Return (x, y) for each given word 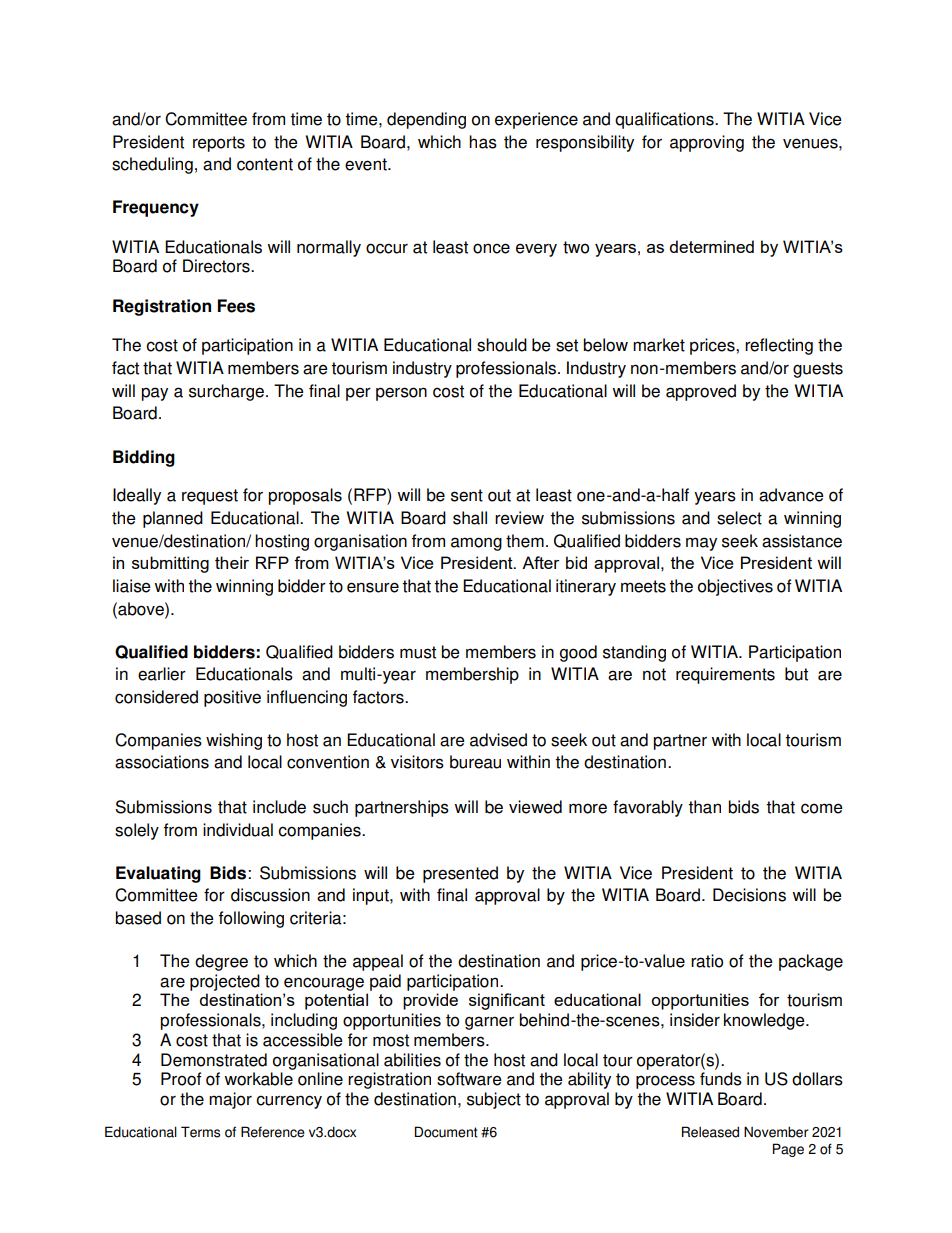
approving (707, 143)
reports (219, 144)
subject (494, 1100)
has (483, 142)
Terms (200, 1132)
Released (710, 1132)
